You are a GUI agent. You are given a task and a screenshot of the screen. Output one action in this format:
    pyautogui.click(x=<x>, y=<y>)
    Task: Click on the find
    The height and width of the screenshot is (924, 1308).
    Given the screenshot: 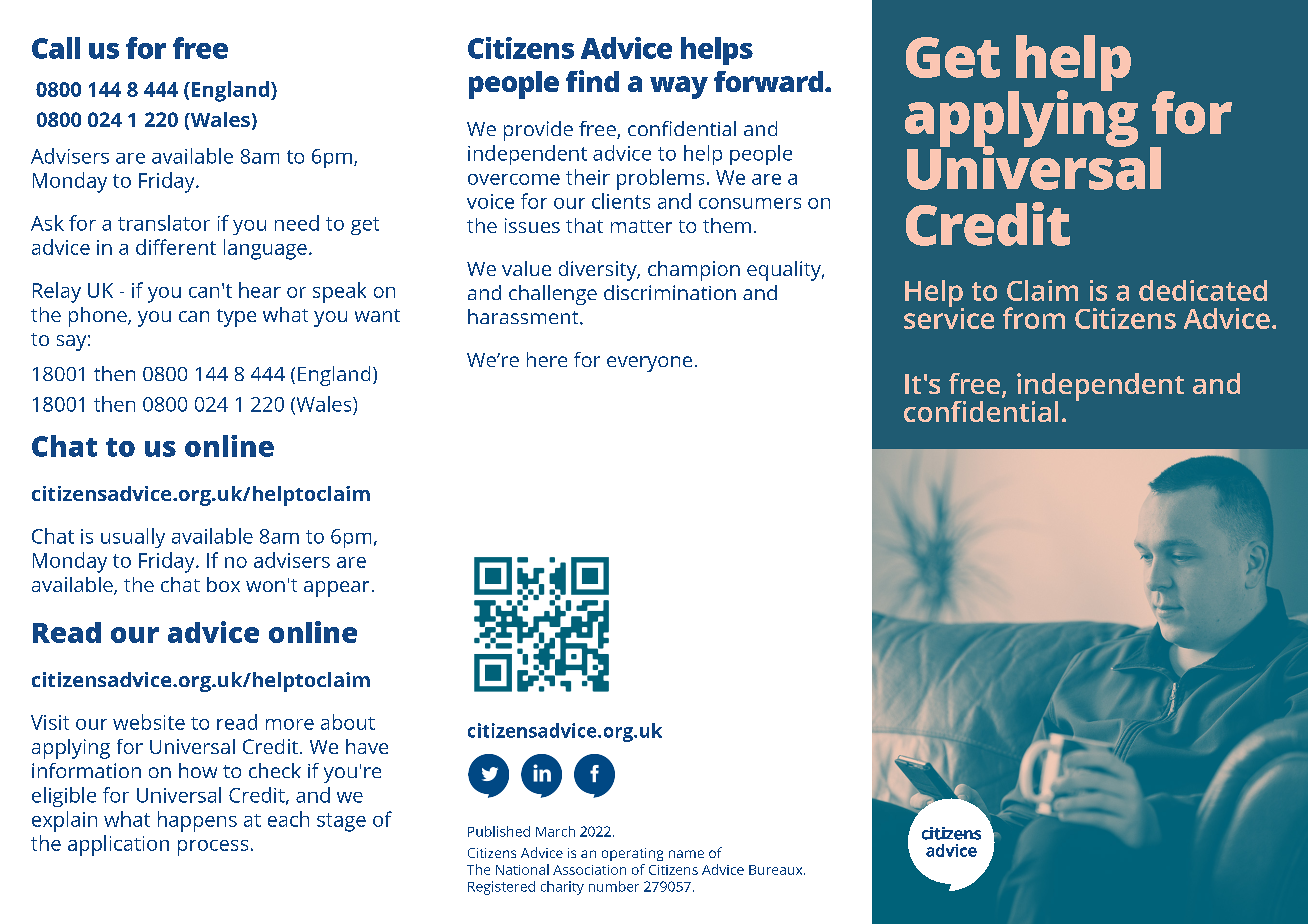 What is the action you would take?
    pyautogui.click(x=592, y=81)
